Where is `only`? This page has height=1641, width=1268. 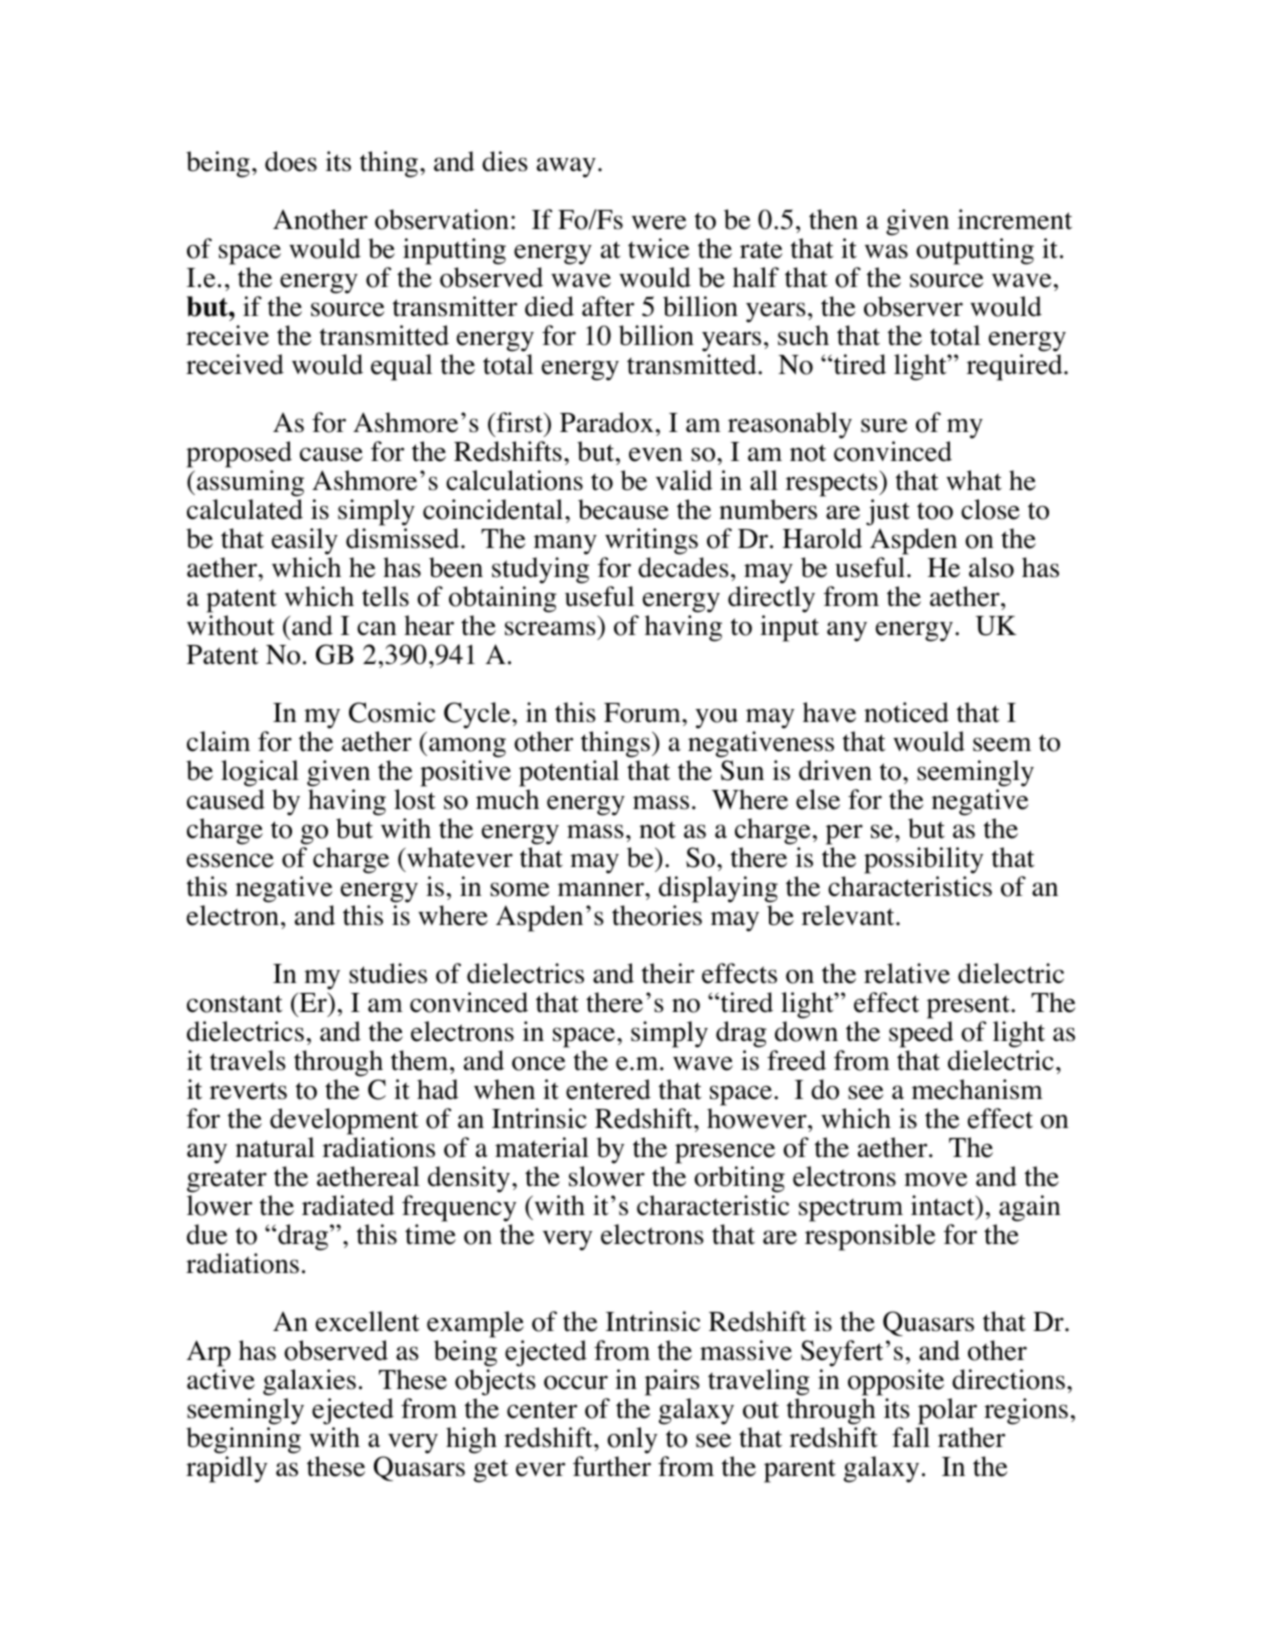
only is located at coordinates (632, 1440).
